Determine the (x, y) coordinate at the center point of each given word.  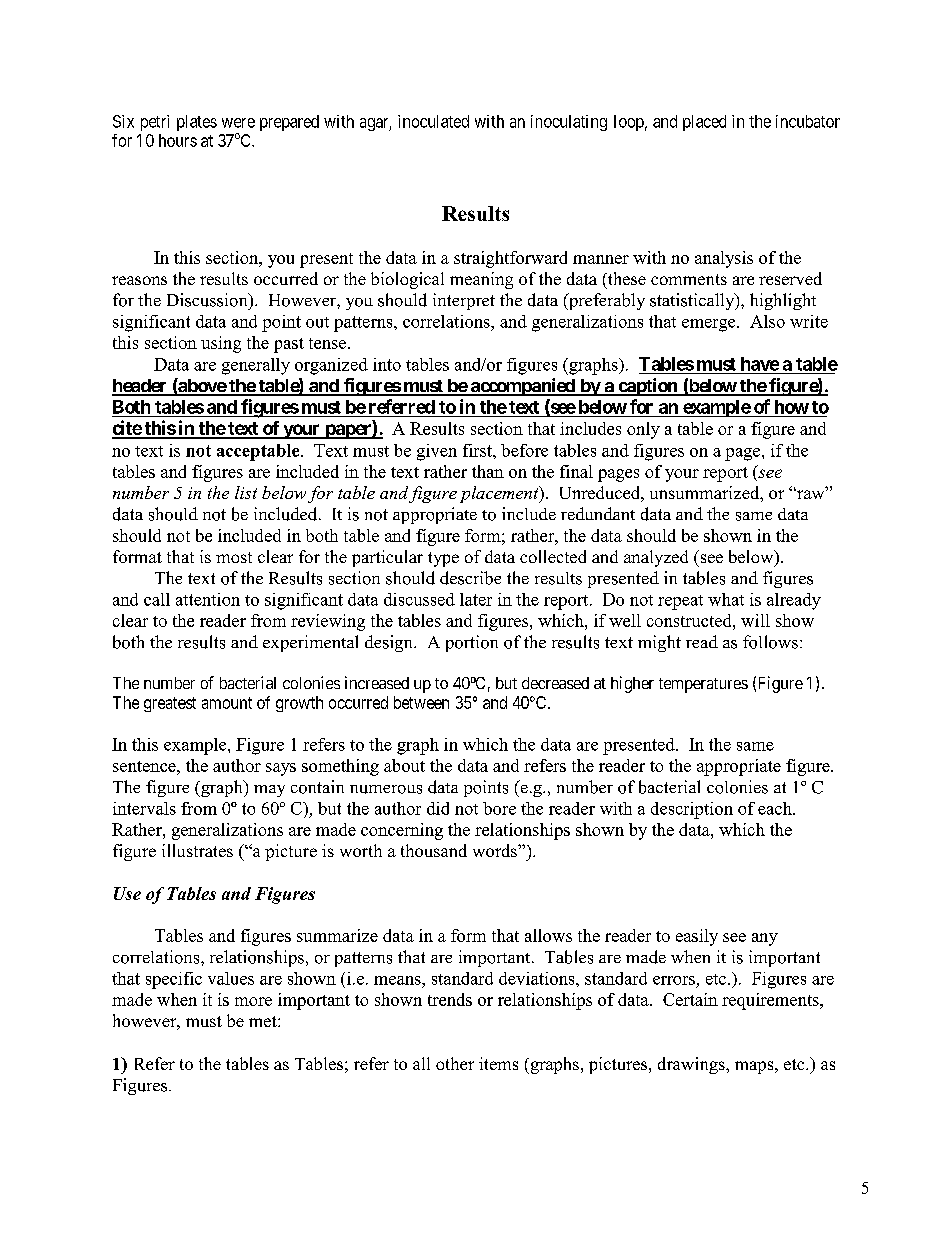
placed (704, 123)
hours (178, 140)
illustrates (197, 850)
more (253, 1001)
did (438, 808)
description (692, 810)
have (760, 364)
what (726, 599)
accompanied (523, 387)
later (476, 599)
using (221, 344)
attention (208, 599)
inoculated (433, 121)
